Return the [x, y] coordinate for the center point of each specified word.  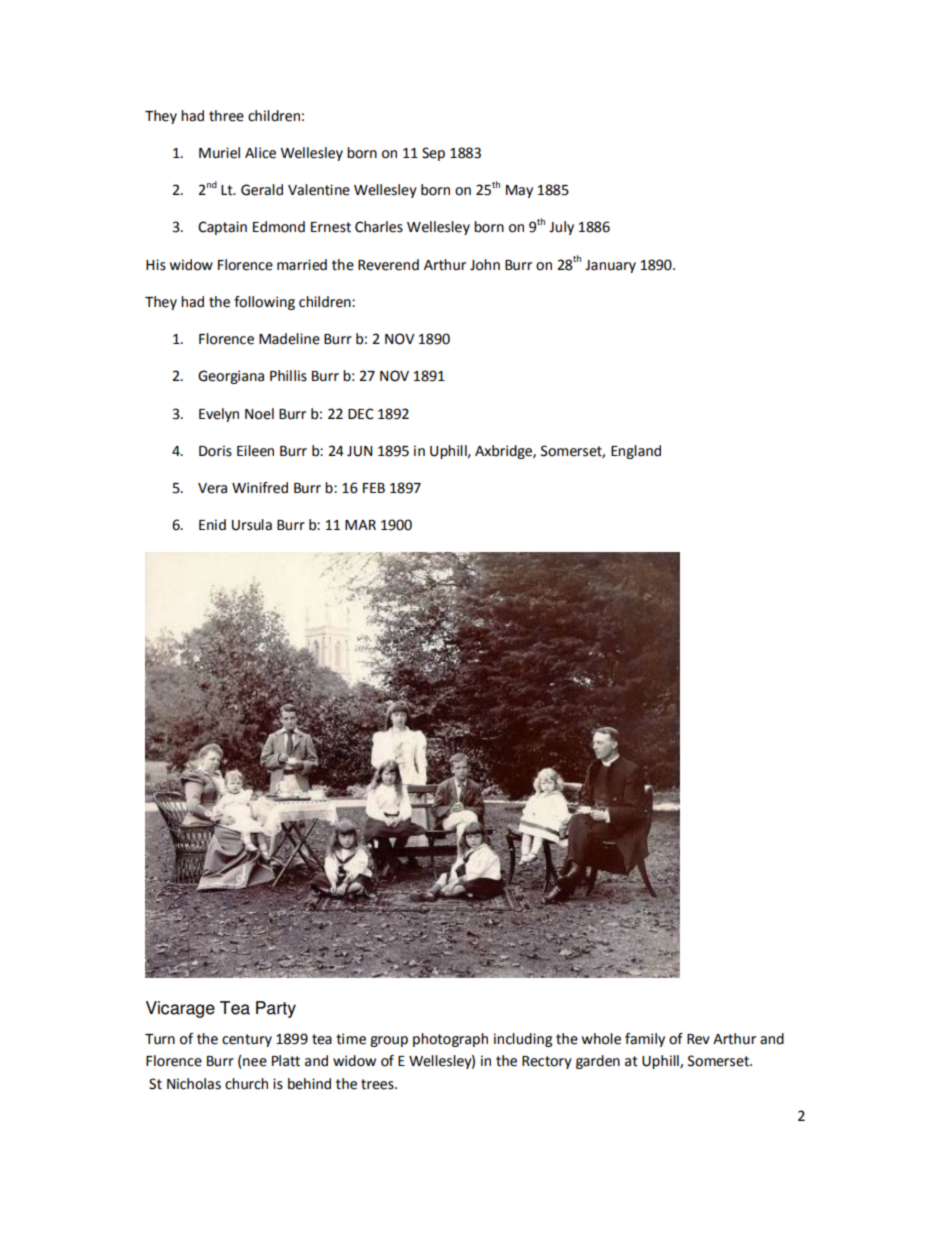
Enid [212, 525]
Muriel [219, 153]
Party [276, 1009]
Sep [433, 154]
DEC [361, 414]
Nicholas [194, 1084]
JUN [359, 451]
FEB [374, 488]
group [389, 1041]
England [636, 452]
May [519, 191]
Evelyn [219, 415]
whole [601, 1039]
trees [378, 1084]
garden [598, 1062]
